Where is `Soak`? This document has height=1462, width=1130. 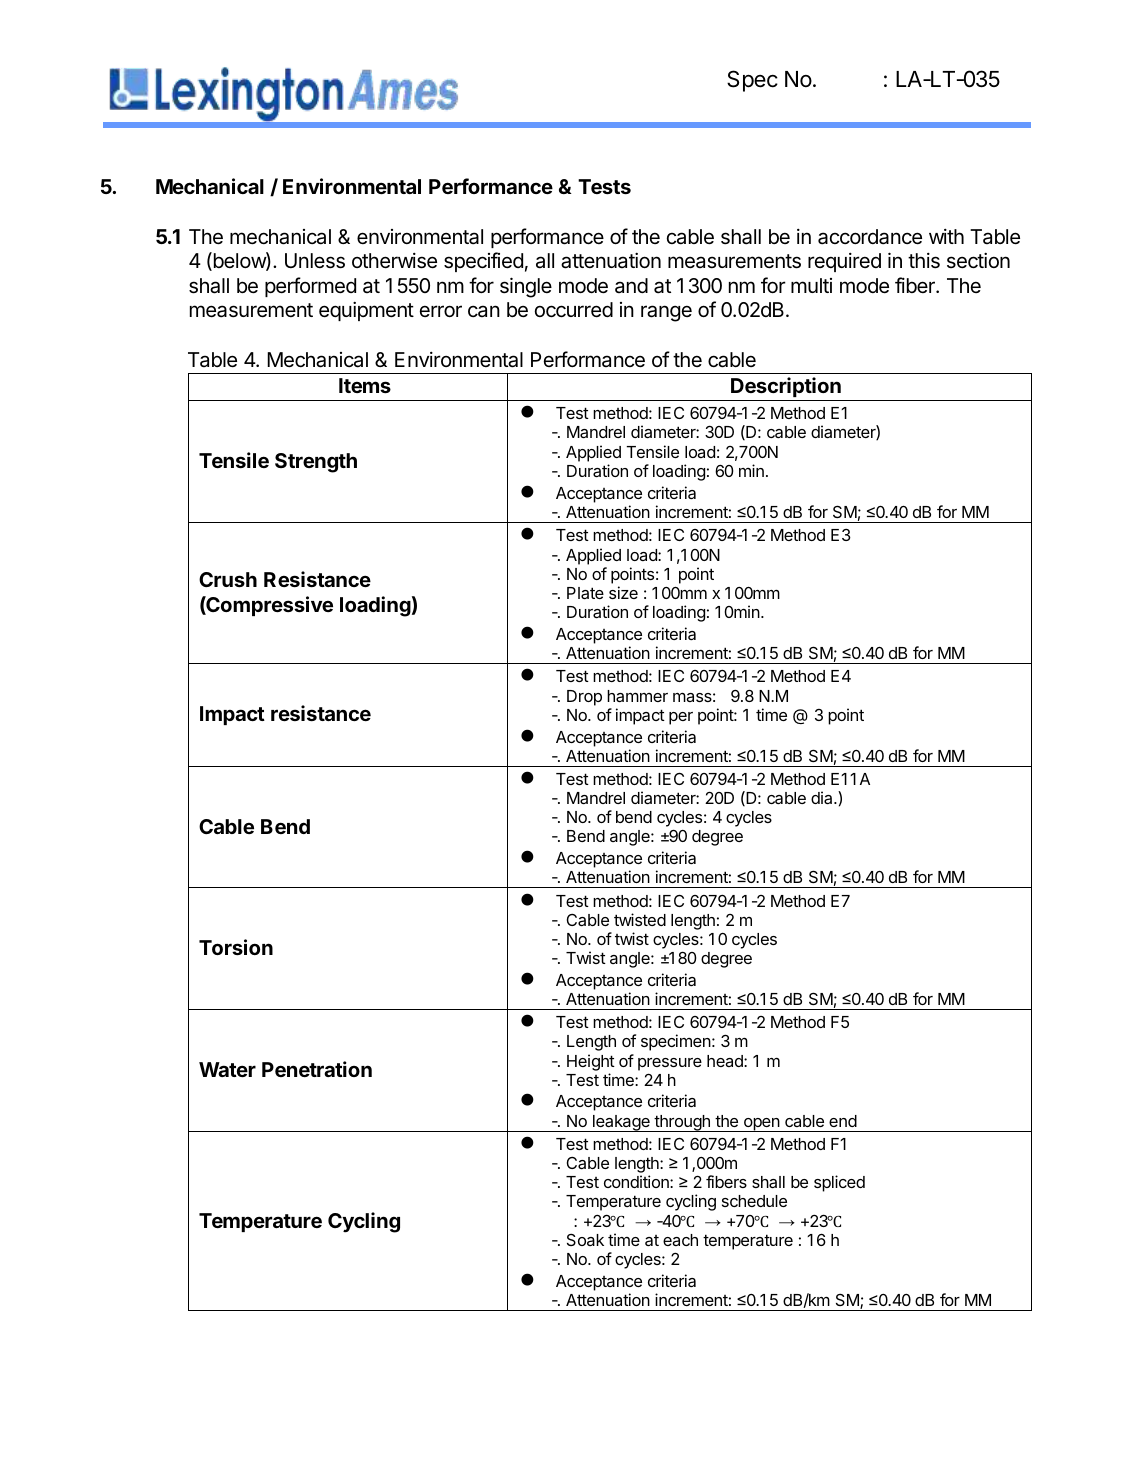 Soak is located at coordinates (585, 1239).
